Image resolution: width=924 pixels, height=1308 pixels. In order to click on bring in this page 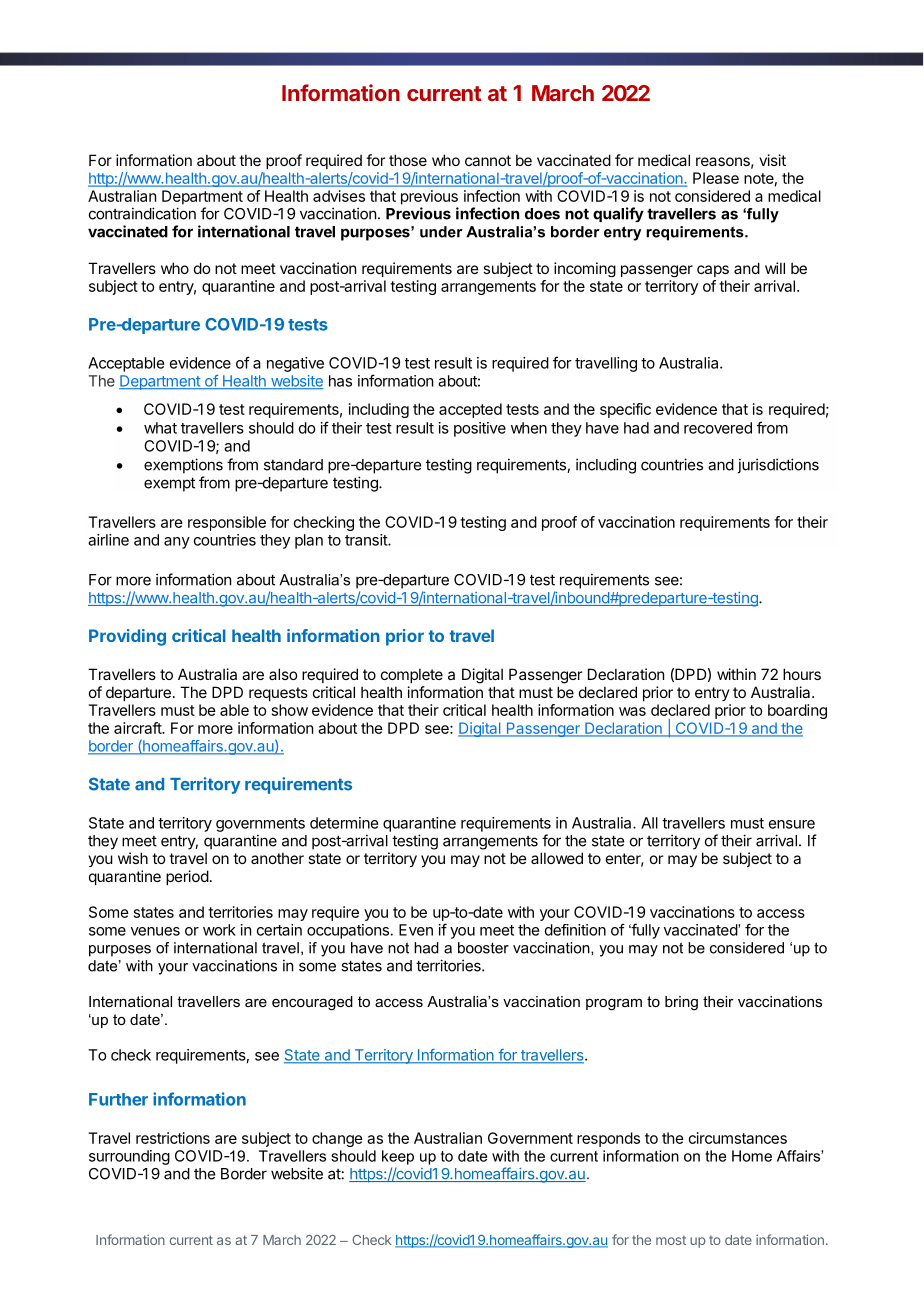, I will do `click(681, 1003)`.
